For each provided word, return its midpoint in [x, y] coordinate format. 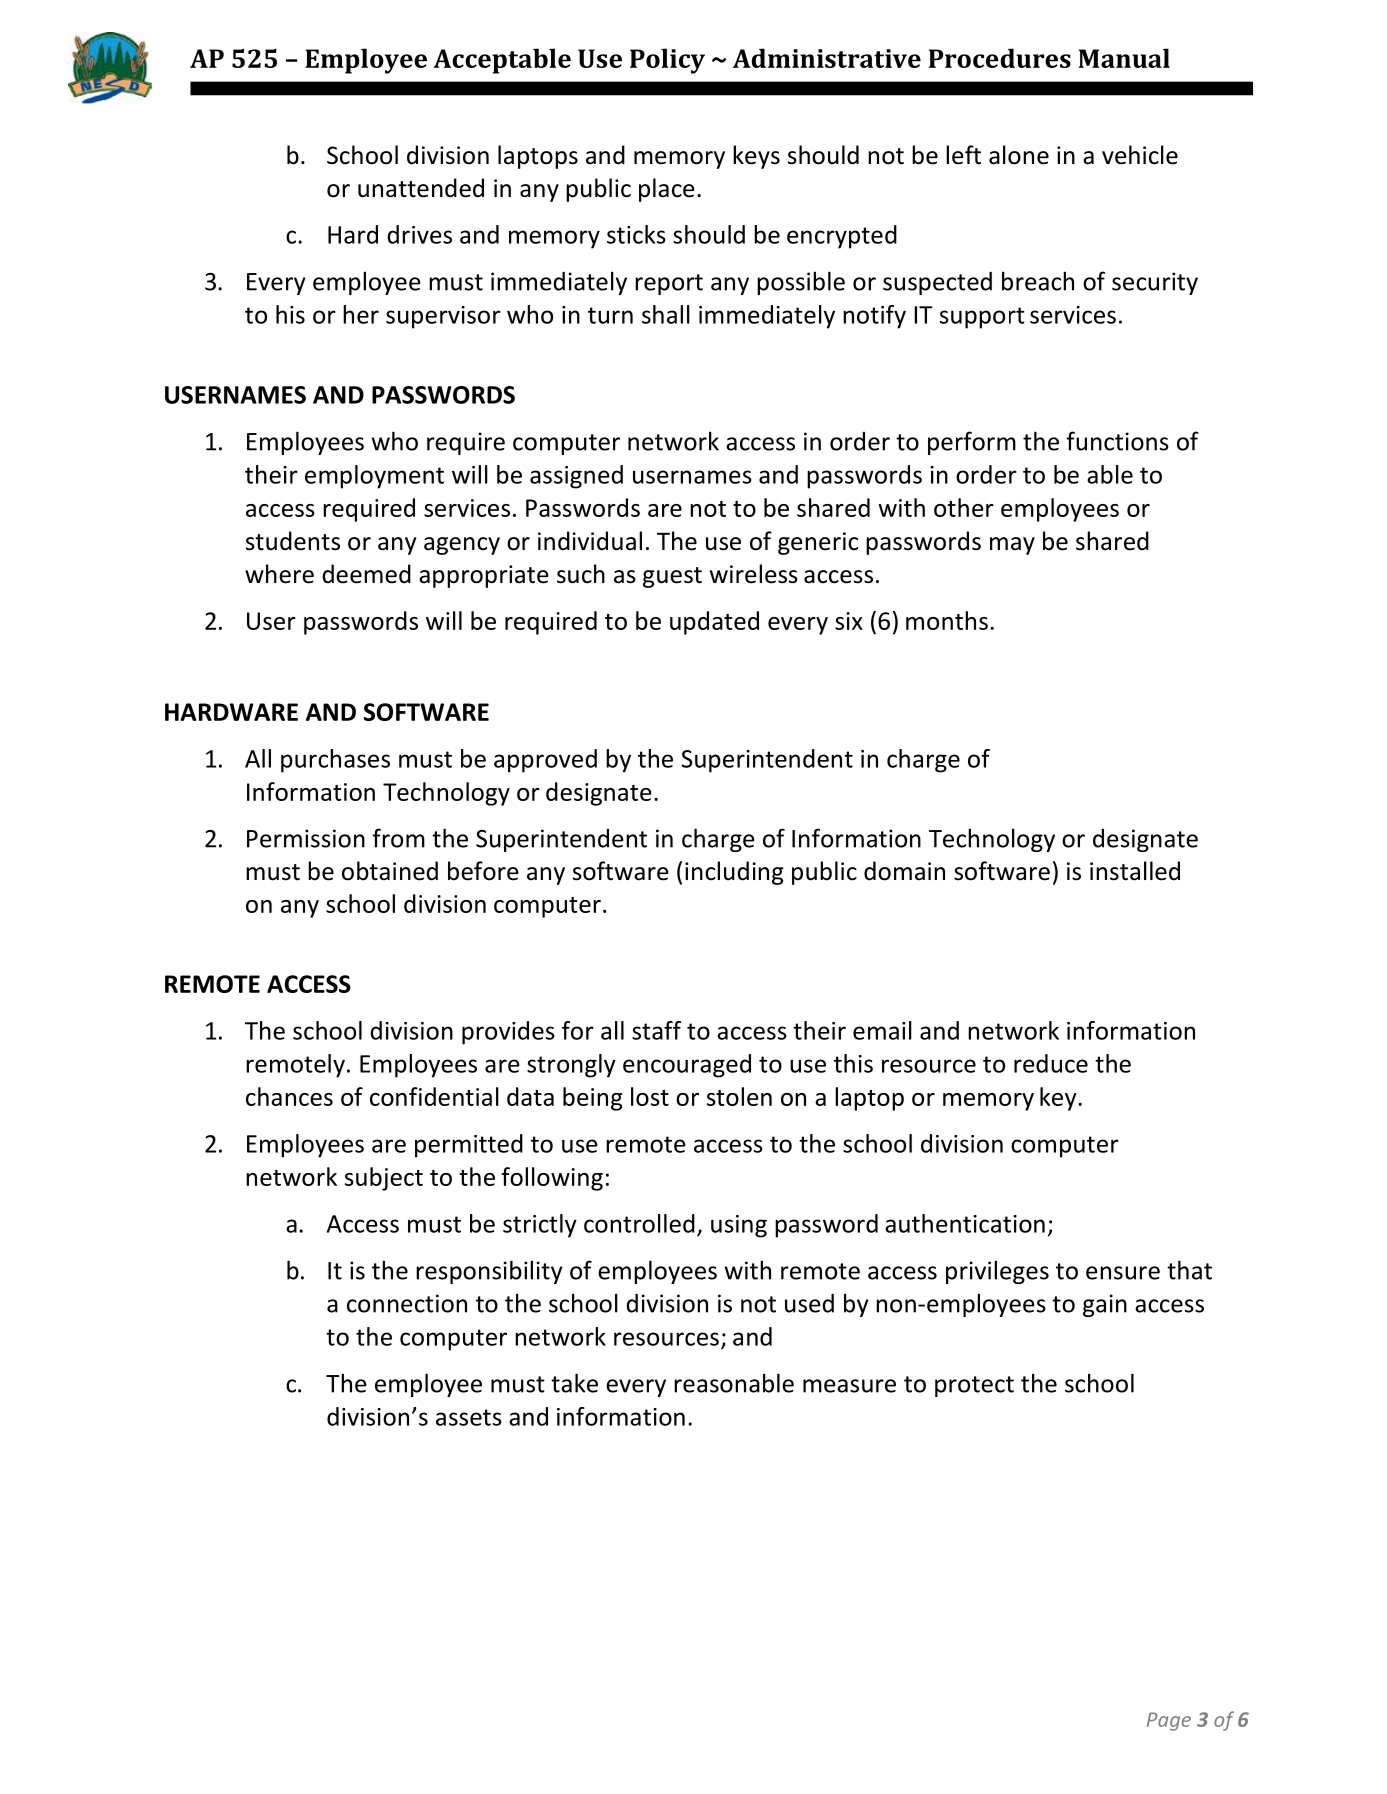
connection [407, 1303]
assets [469, 1417]
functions [1117, 441]
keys [756, 157]
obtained [390, 871]
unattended [421, 188]
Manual [1124, 58]
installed [1135, 871]
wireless [754, 574]
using [739, 1226]
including [734, 873]
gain [1105, 1305]
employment [374, 477]
